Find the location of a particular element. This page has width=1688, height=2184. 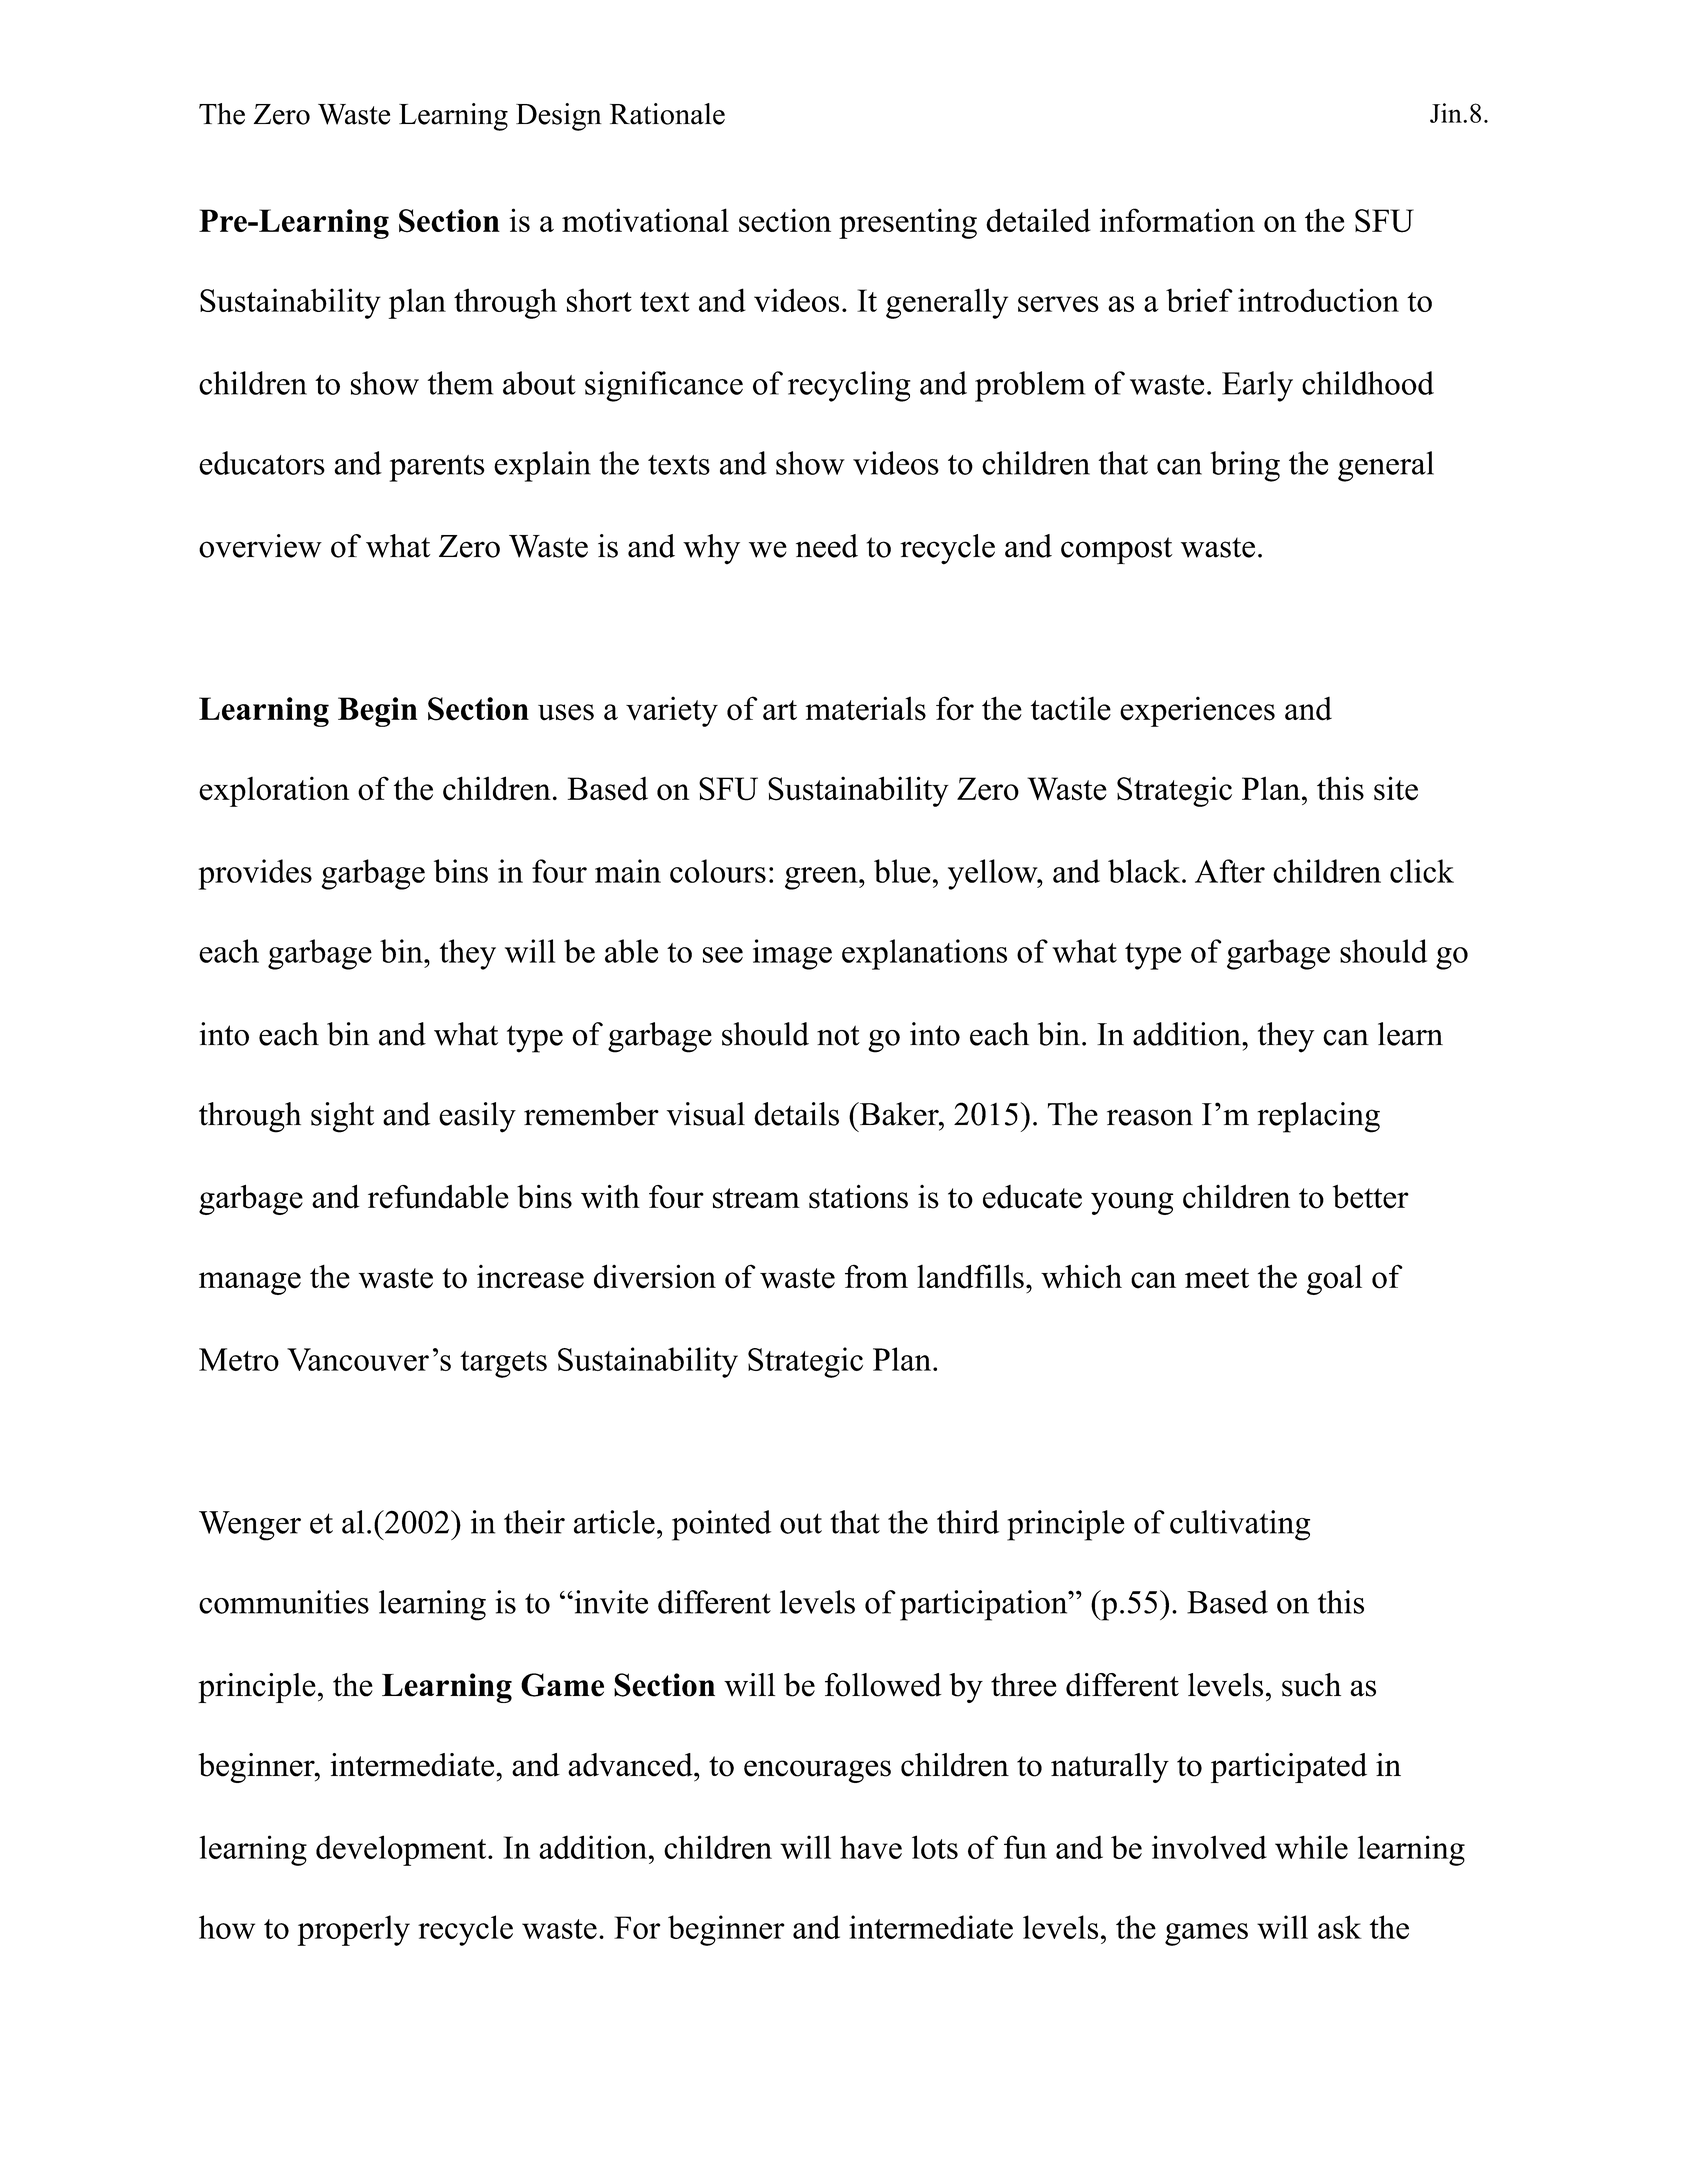

Design is located at coordinates (559, 117).
